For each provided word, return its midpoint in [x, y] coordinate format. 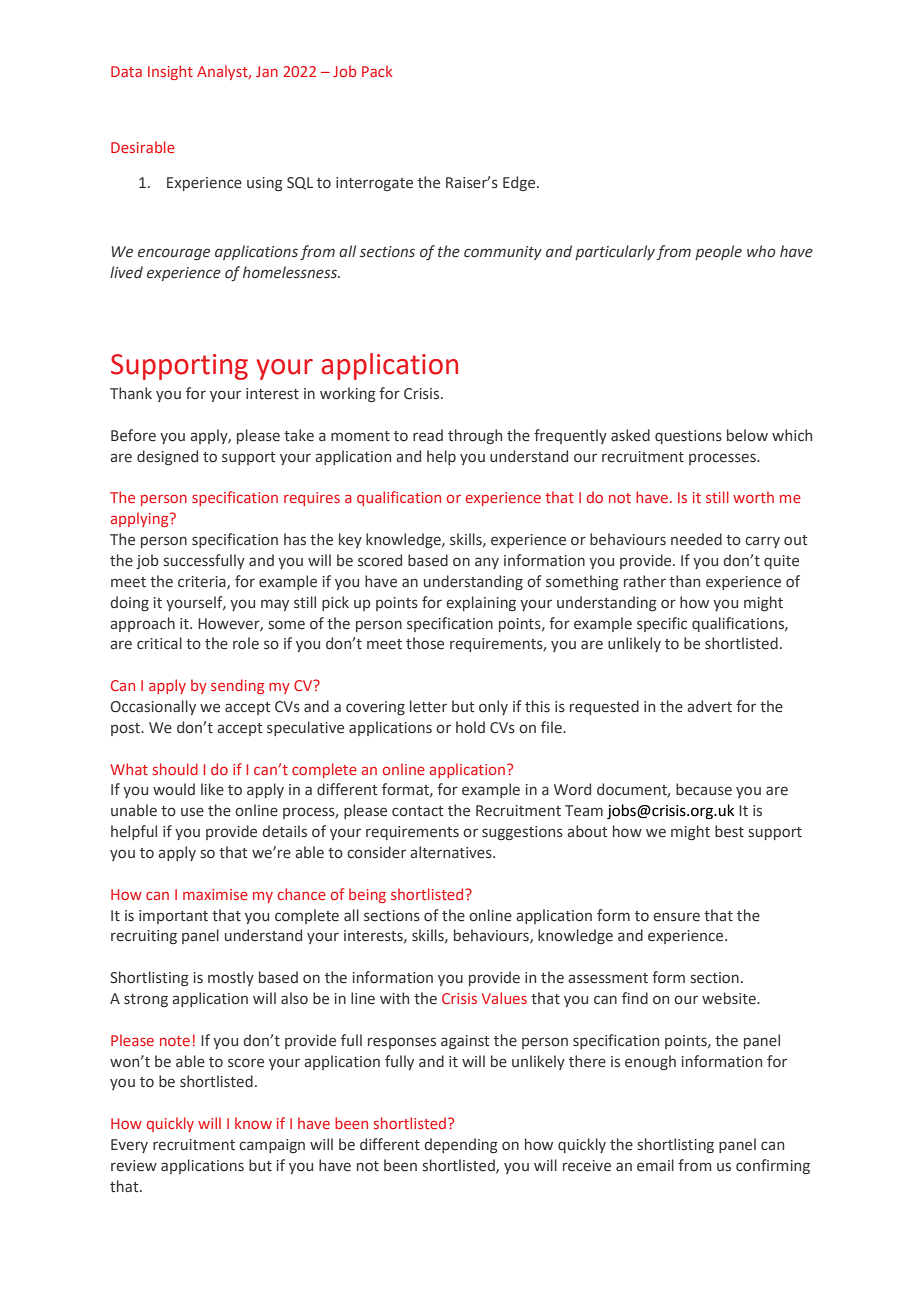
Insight [170, 72]
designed [167, 457]
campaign [272, 1146]
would [174, 789]
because [704, 789]
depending [461, 1145]
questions [688, 437]
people [718, 252]
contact [418, 811]
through [475, 436]
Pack [377, 71]
